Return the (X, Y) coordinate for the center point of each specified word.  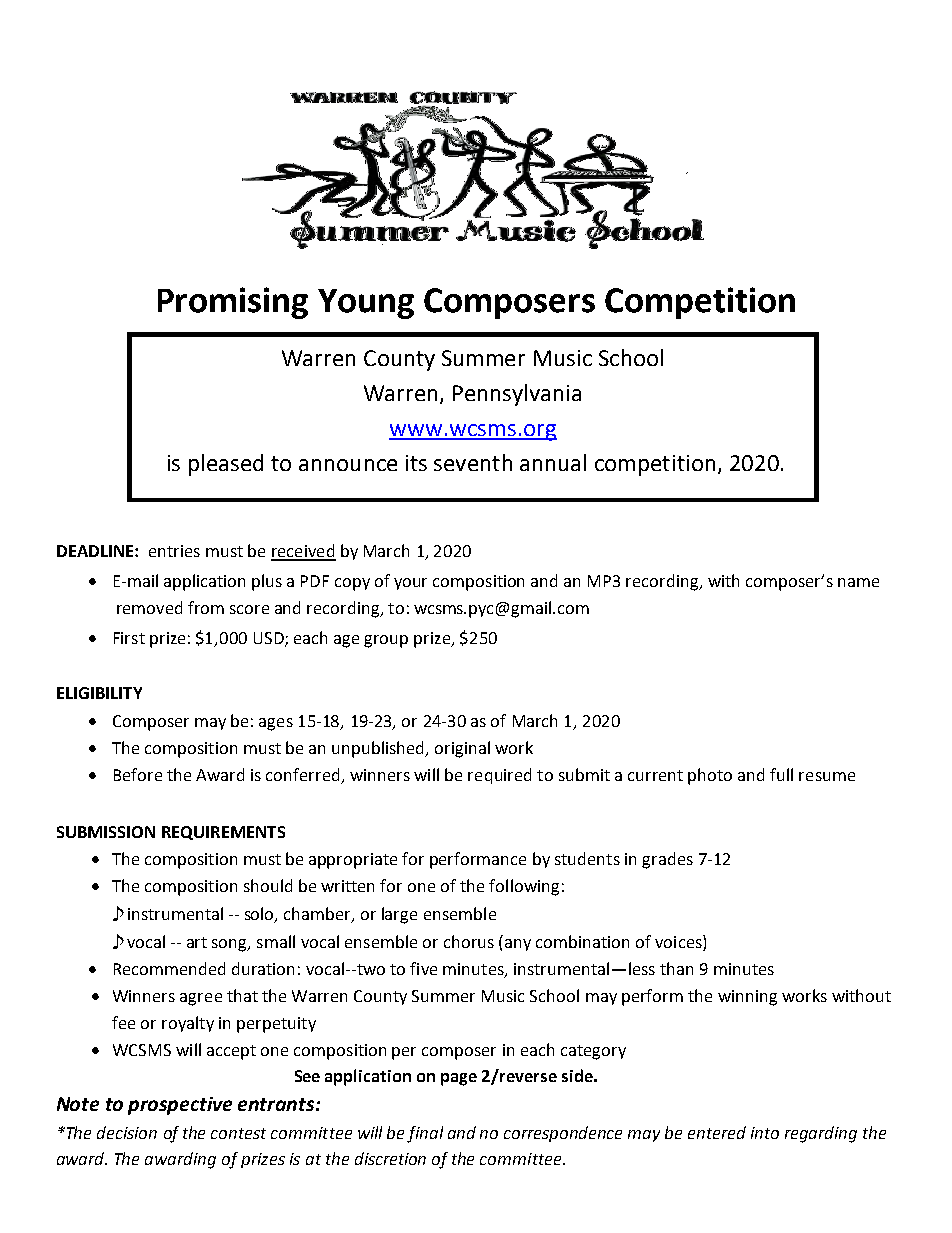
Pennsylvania (517, 395)
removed (149, 607)
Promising (233, 303)
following (524, 887)
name (858, 582)
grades (667, 860)
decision (127, 1132)
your (410, 584)
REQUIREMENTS (223, 833)
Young (366, 304)
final (425, 1134)
